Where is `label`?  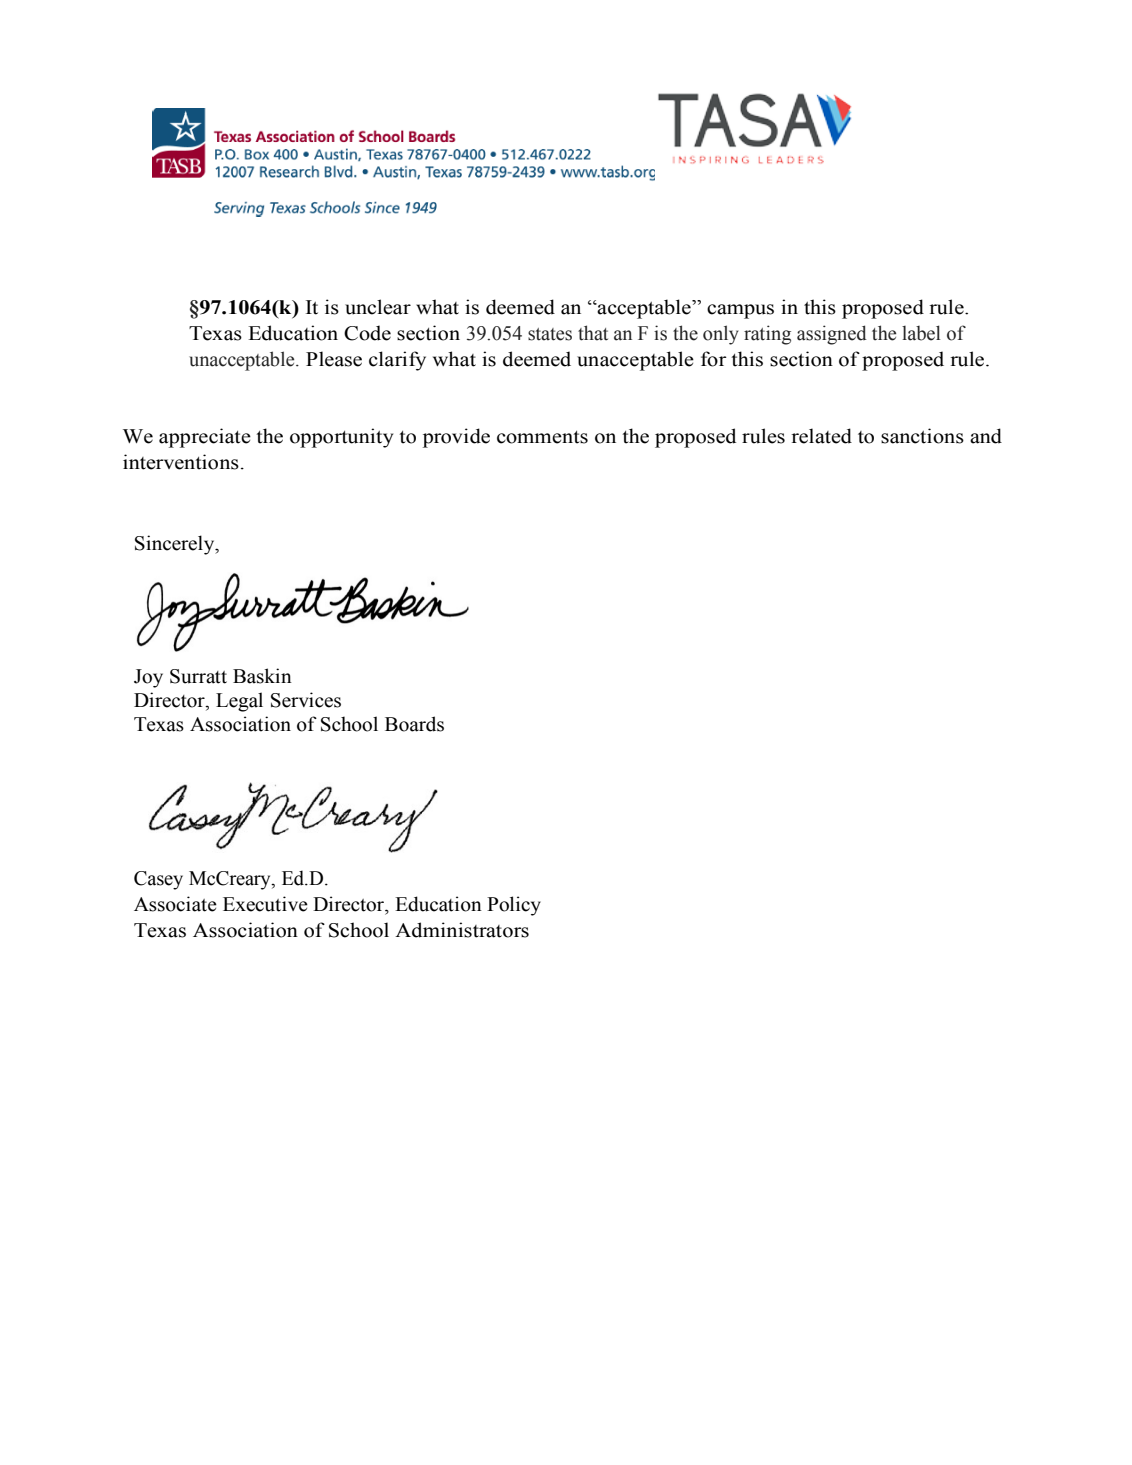
label is located at coordinates (921, 333).
